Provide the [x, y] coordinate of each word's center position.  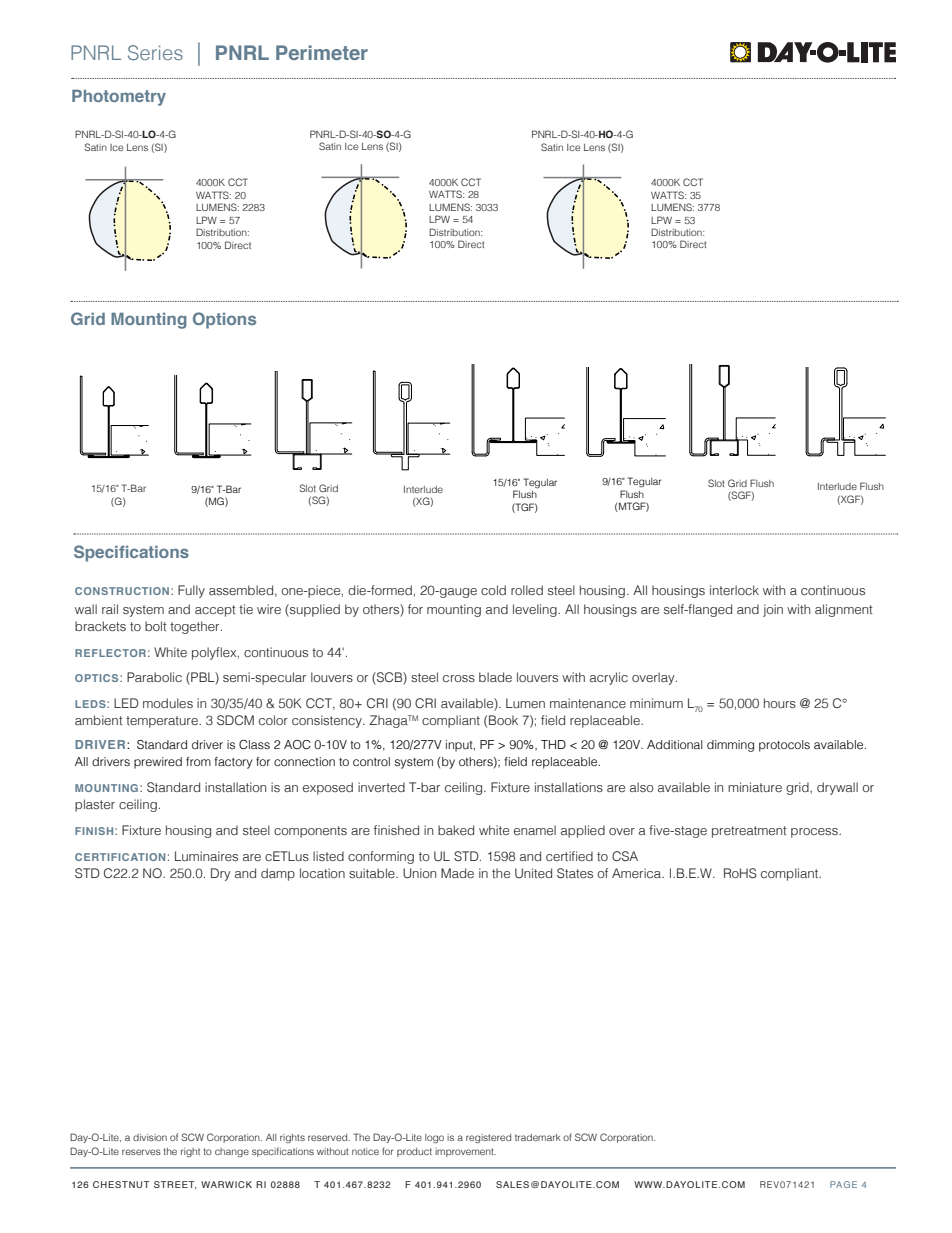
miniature [755, 787]
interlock [734, 590]
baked [456, 830]
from [198, 761]
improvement [465, 1152]
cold [493, 590]
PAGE [843, 1184]
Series [155, 52]
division [150, 1137]
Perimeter [322, 52]
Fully [191, 591]
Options [224, 320]
